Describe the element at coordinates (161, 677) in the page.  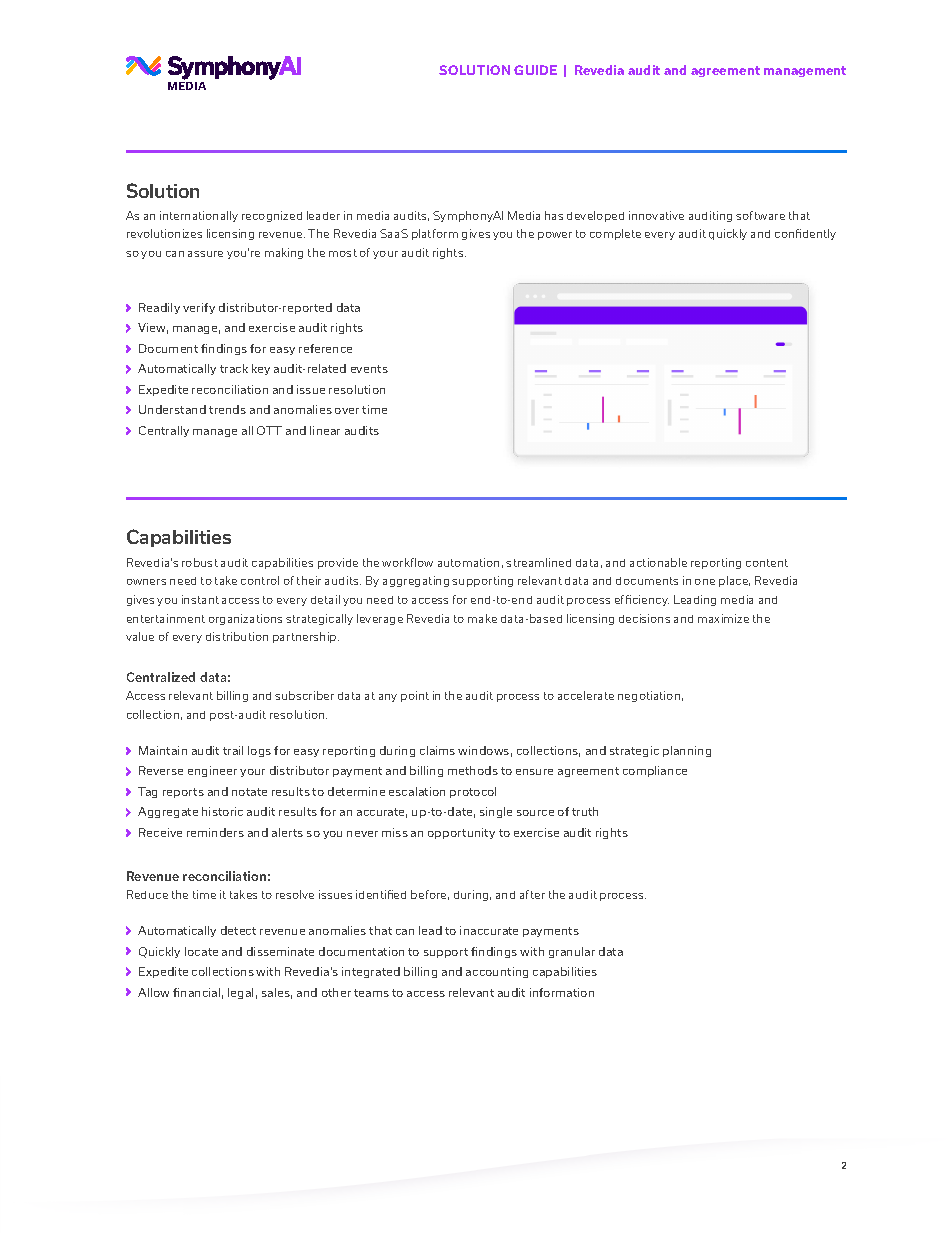
I see `Centralized` at that location.
